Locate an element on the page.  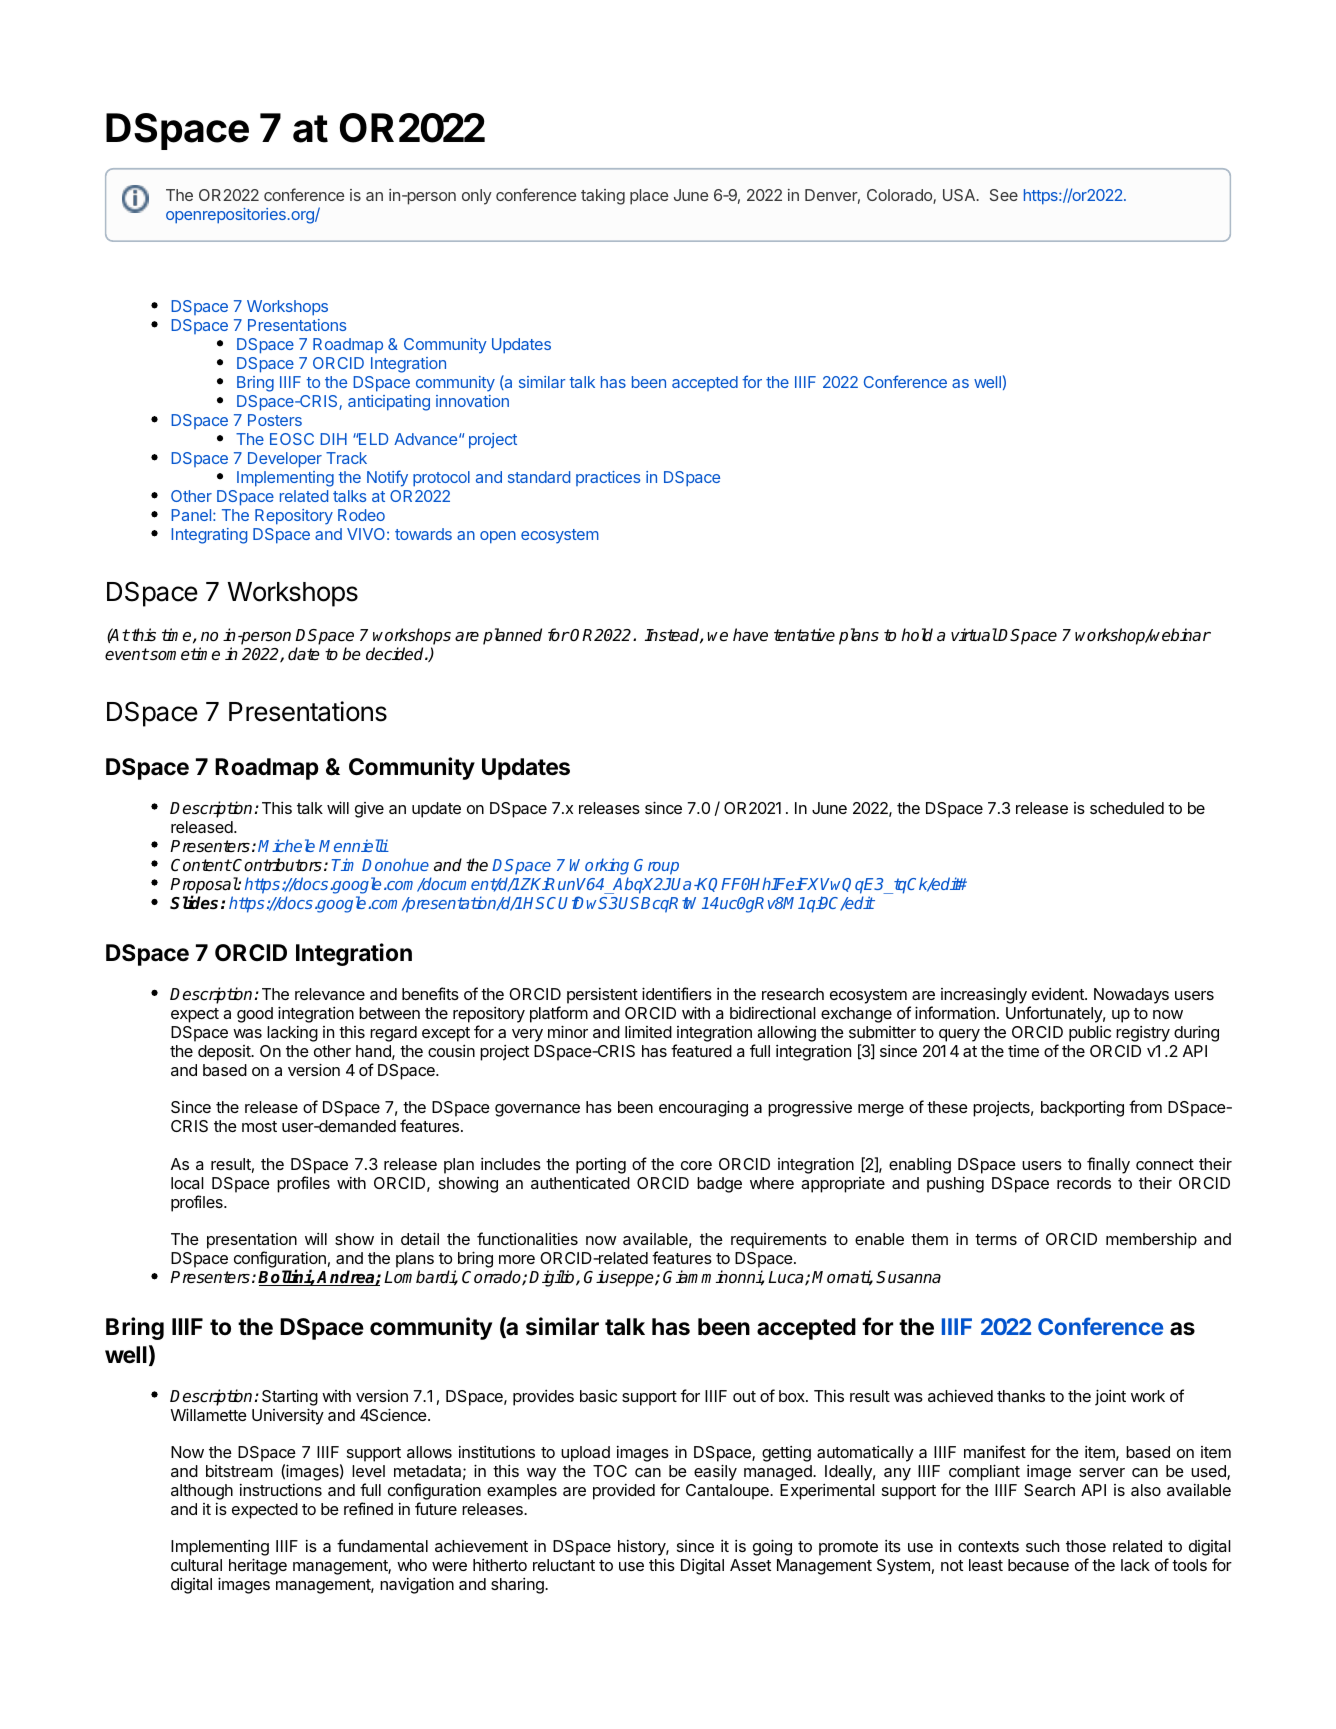
See is located at coordinates (1004, 195).
